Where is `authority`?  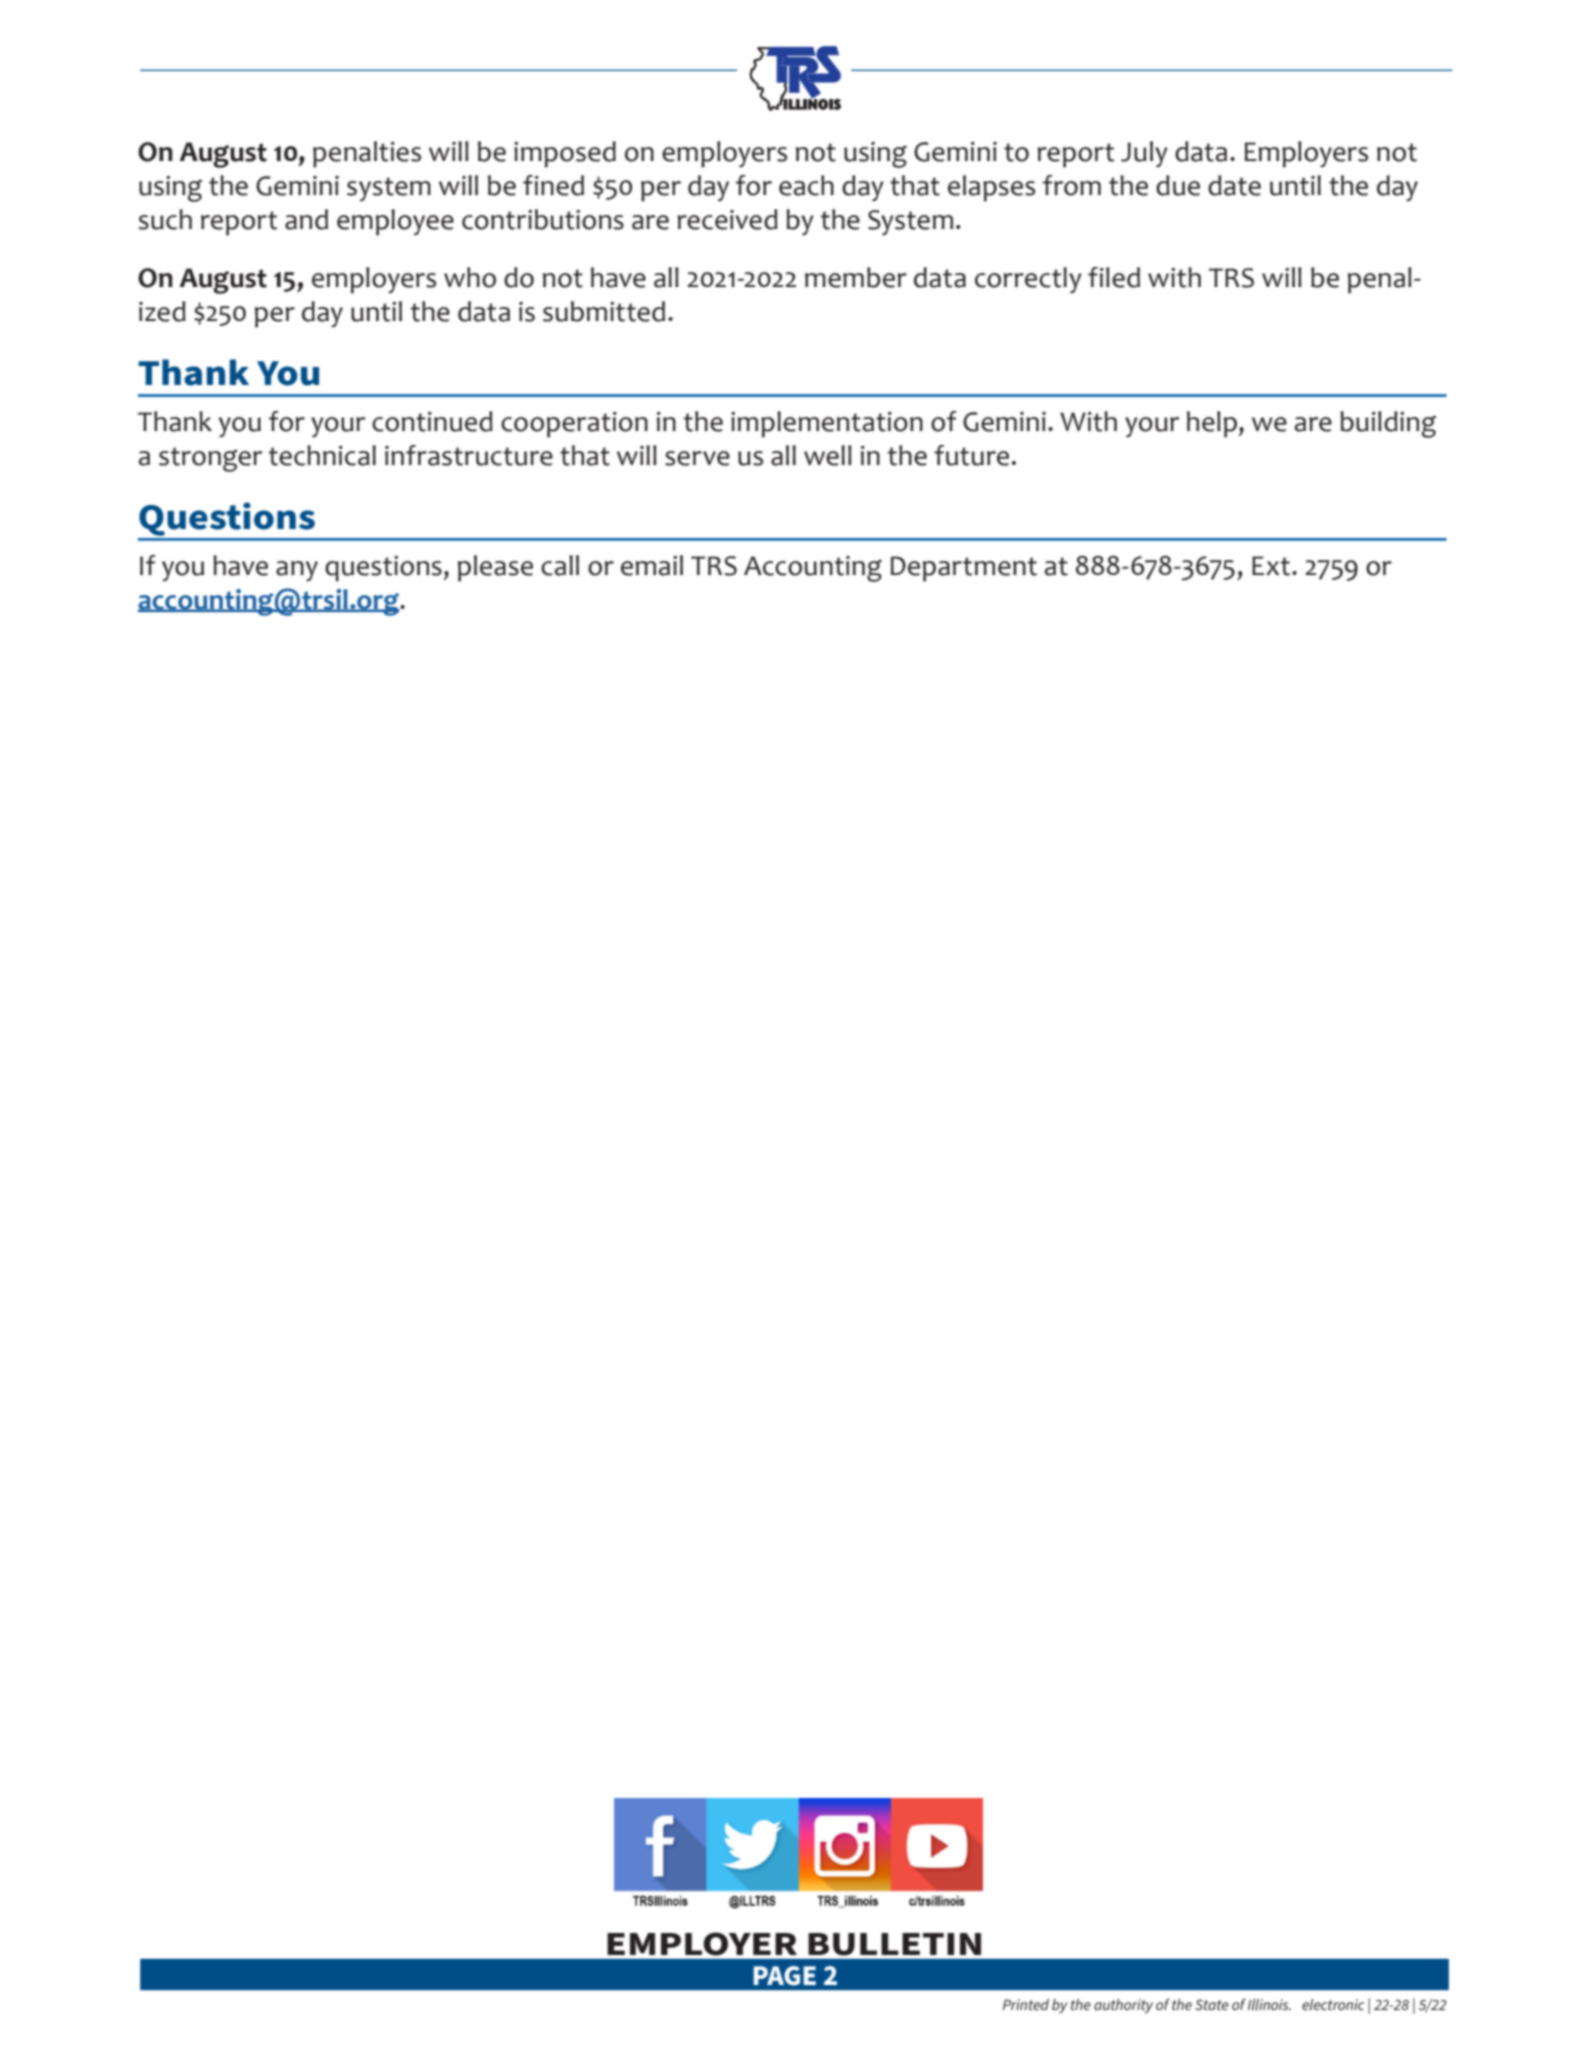
authority is located at coordinates (1123, 2006).
